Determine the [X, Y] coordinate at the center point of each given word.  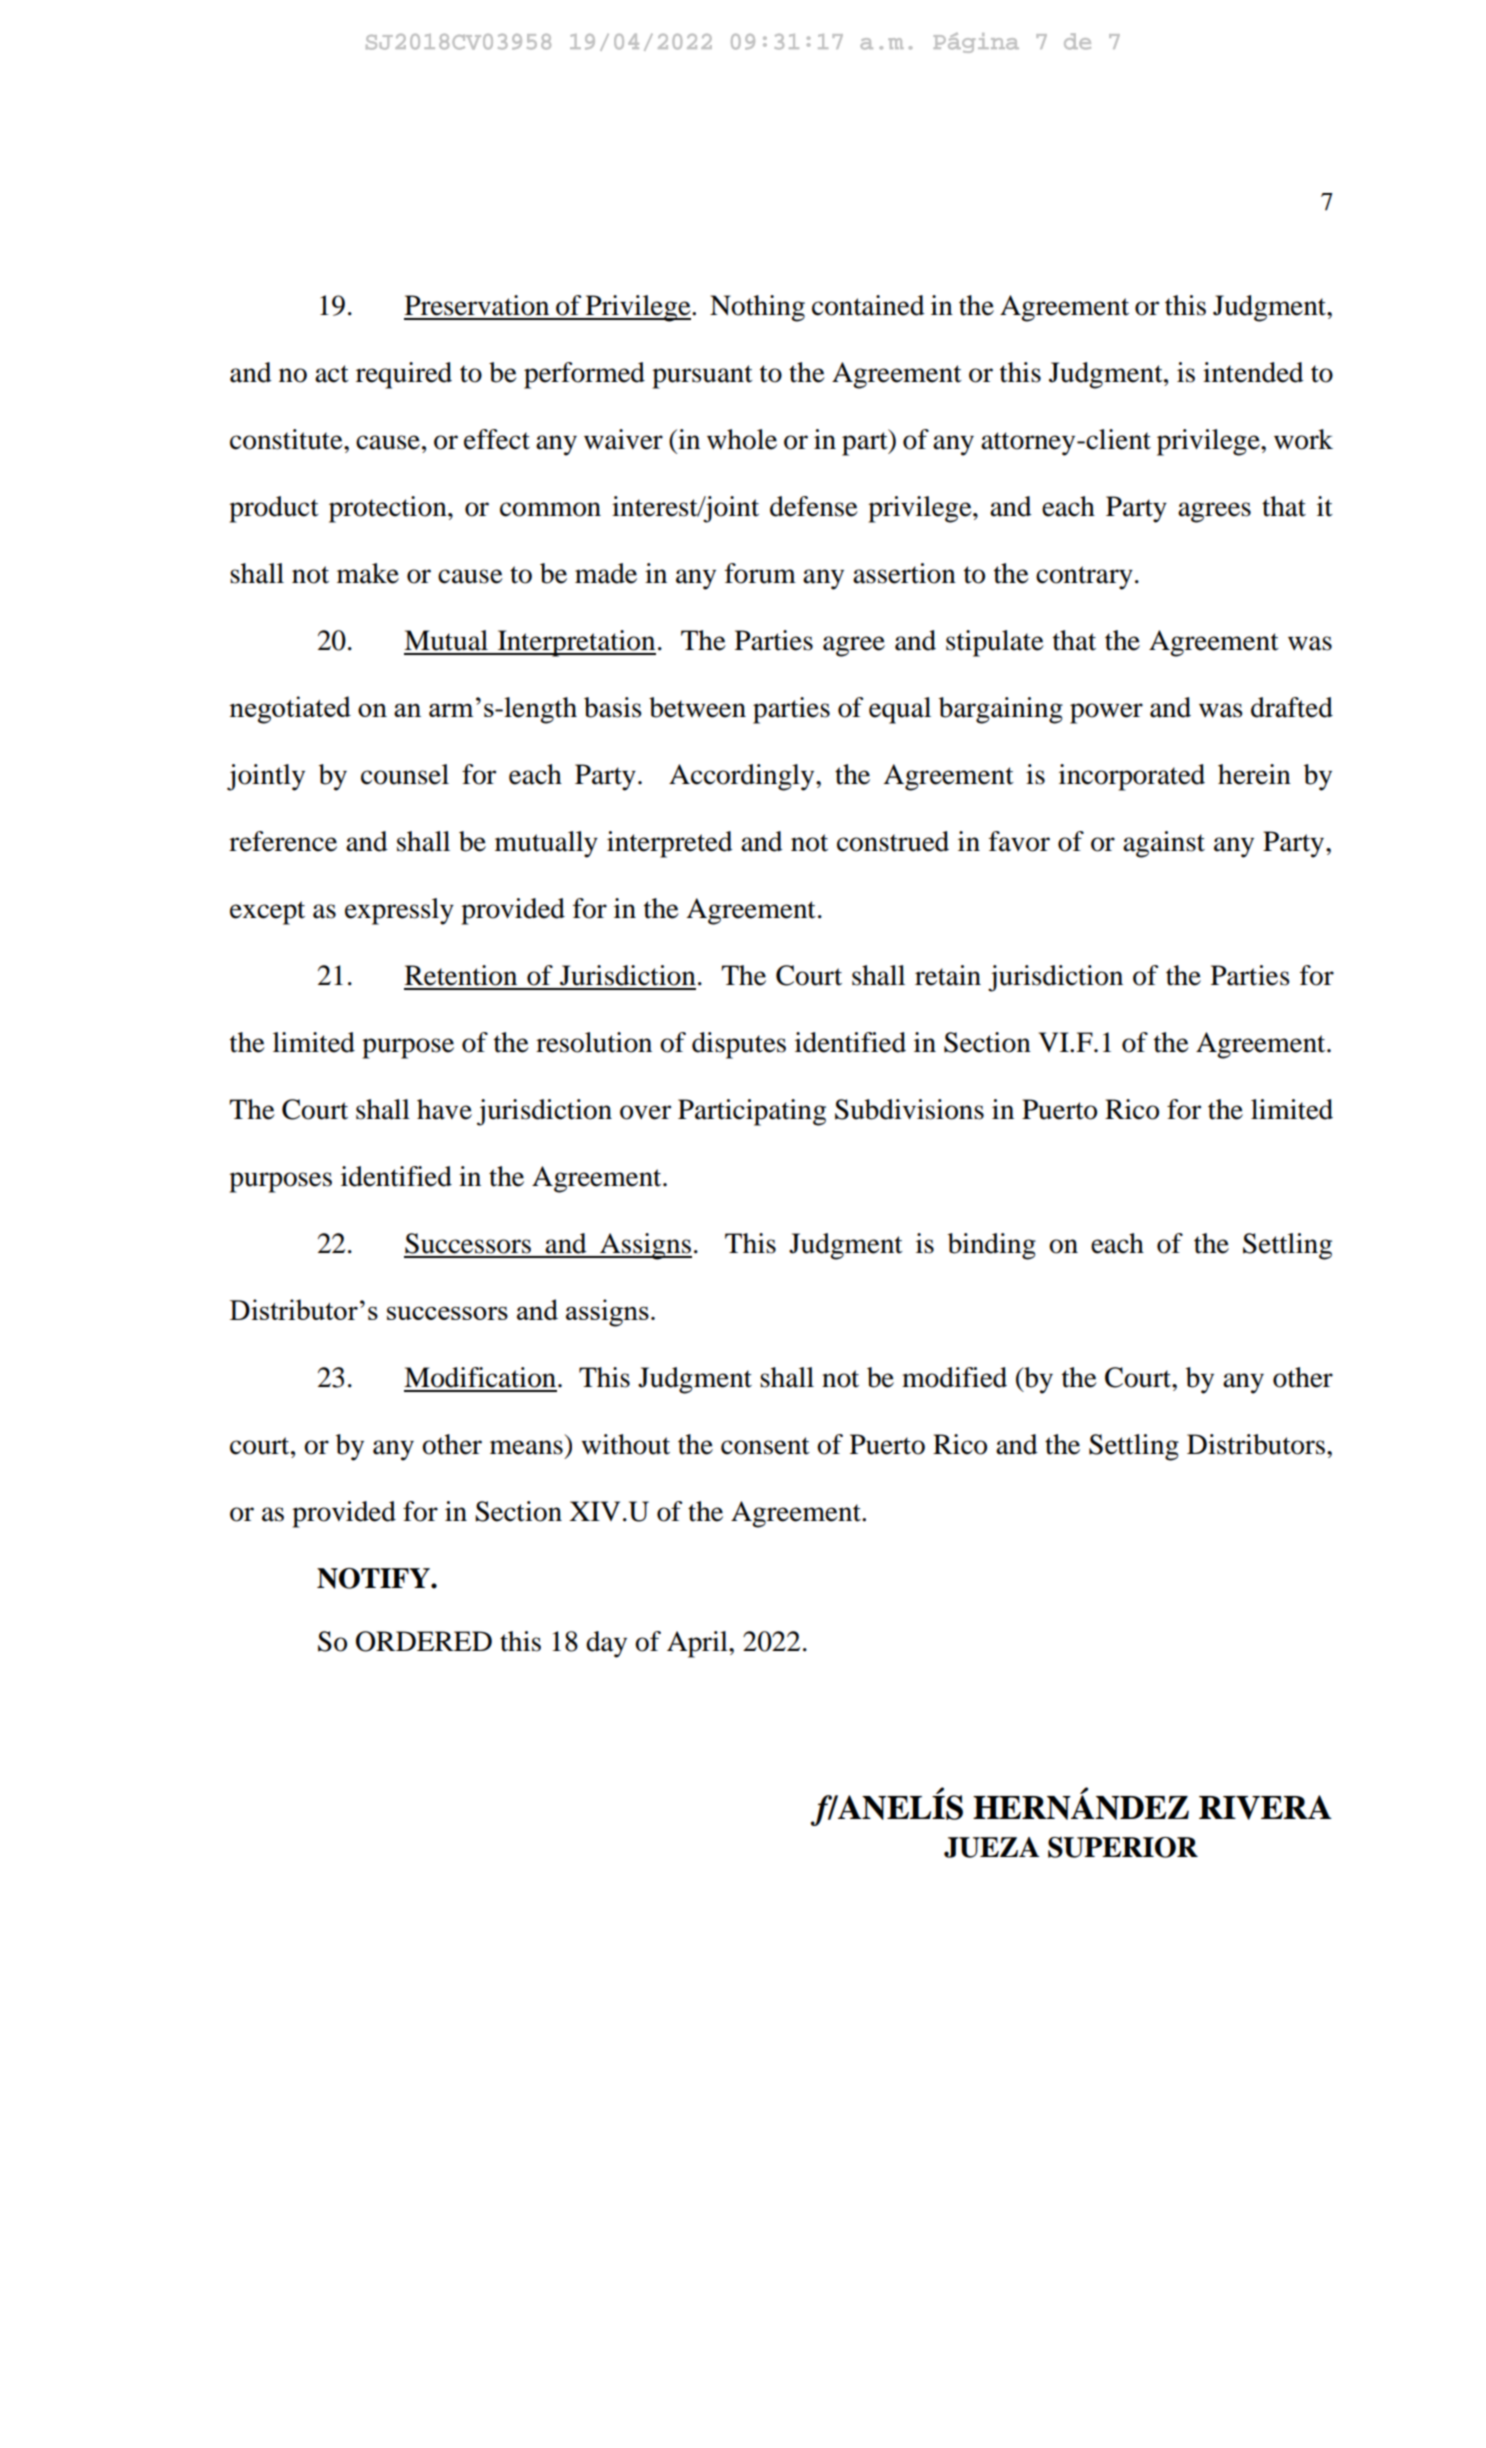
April [698, 1644]
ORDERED [424, 1641]
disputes [739, 1045]
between [697, 707]
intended [1253, 372]
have [444, 1109]
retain [948, 975]
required [404, 375]
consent [765, 1446]
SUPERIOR [1123, 1847]
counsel [405, 774]
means [526, 1447]
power [1106, 713]
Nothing [757, 308]
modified [954, 1377]
